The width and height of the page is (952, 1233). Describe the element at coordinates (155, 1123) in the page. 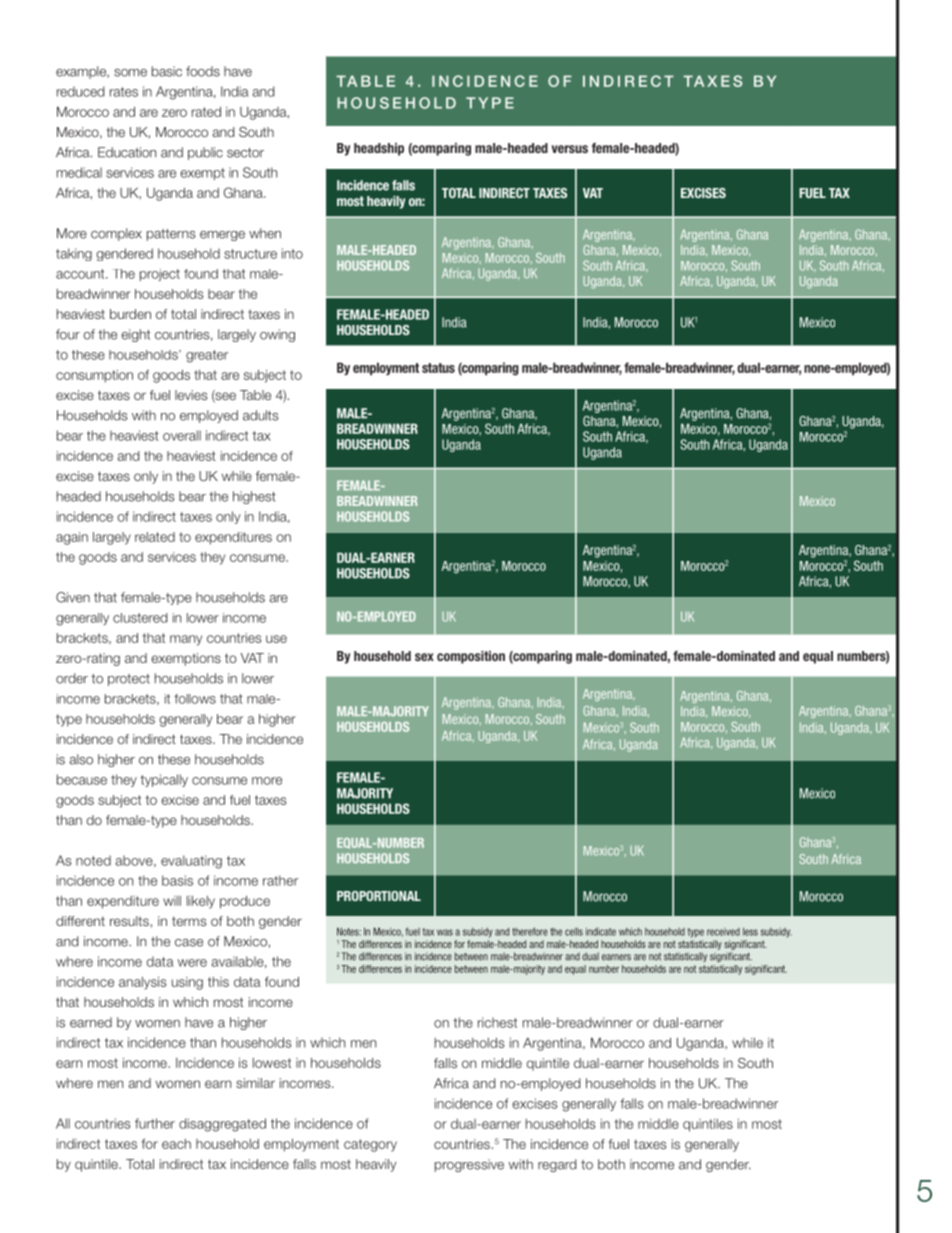

I see `further` at that location.
